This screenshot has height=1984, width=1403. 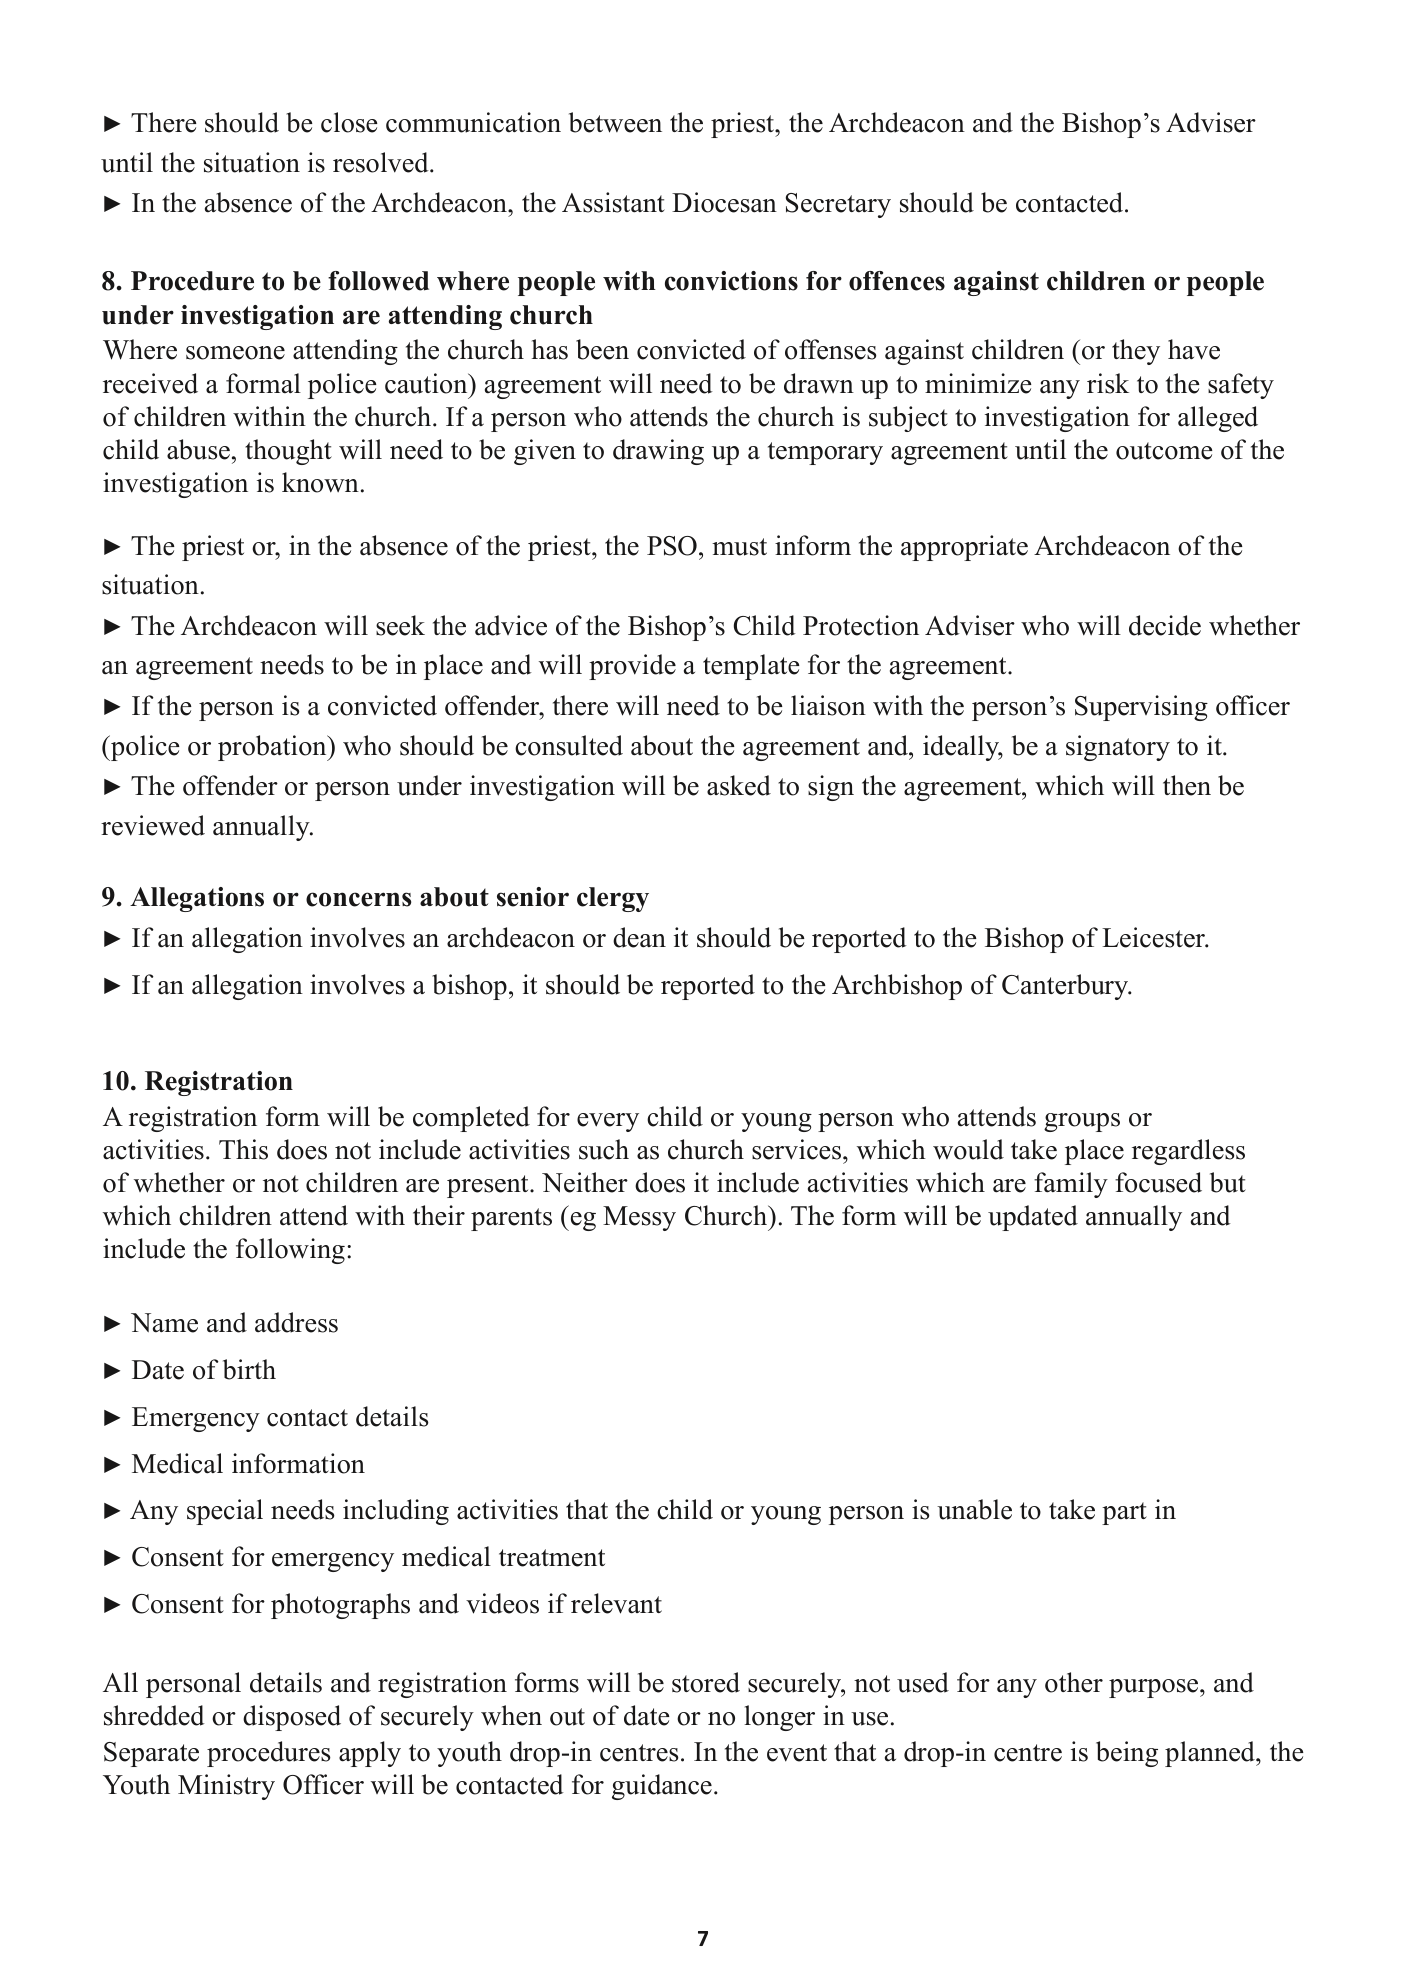 I want to click on family, so click(x=1071, y=1185).
